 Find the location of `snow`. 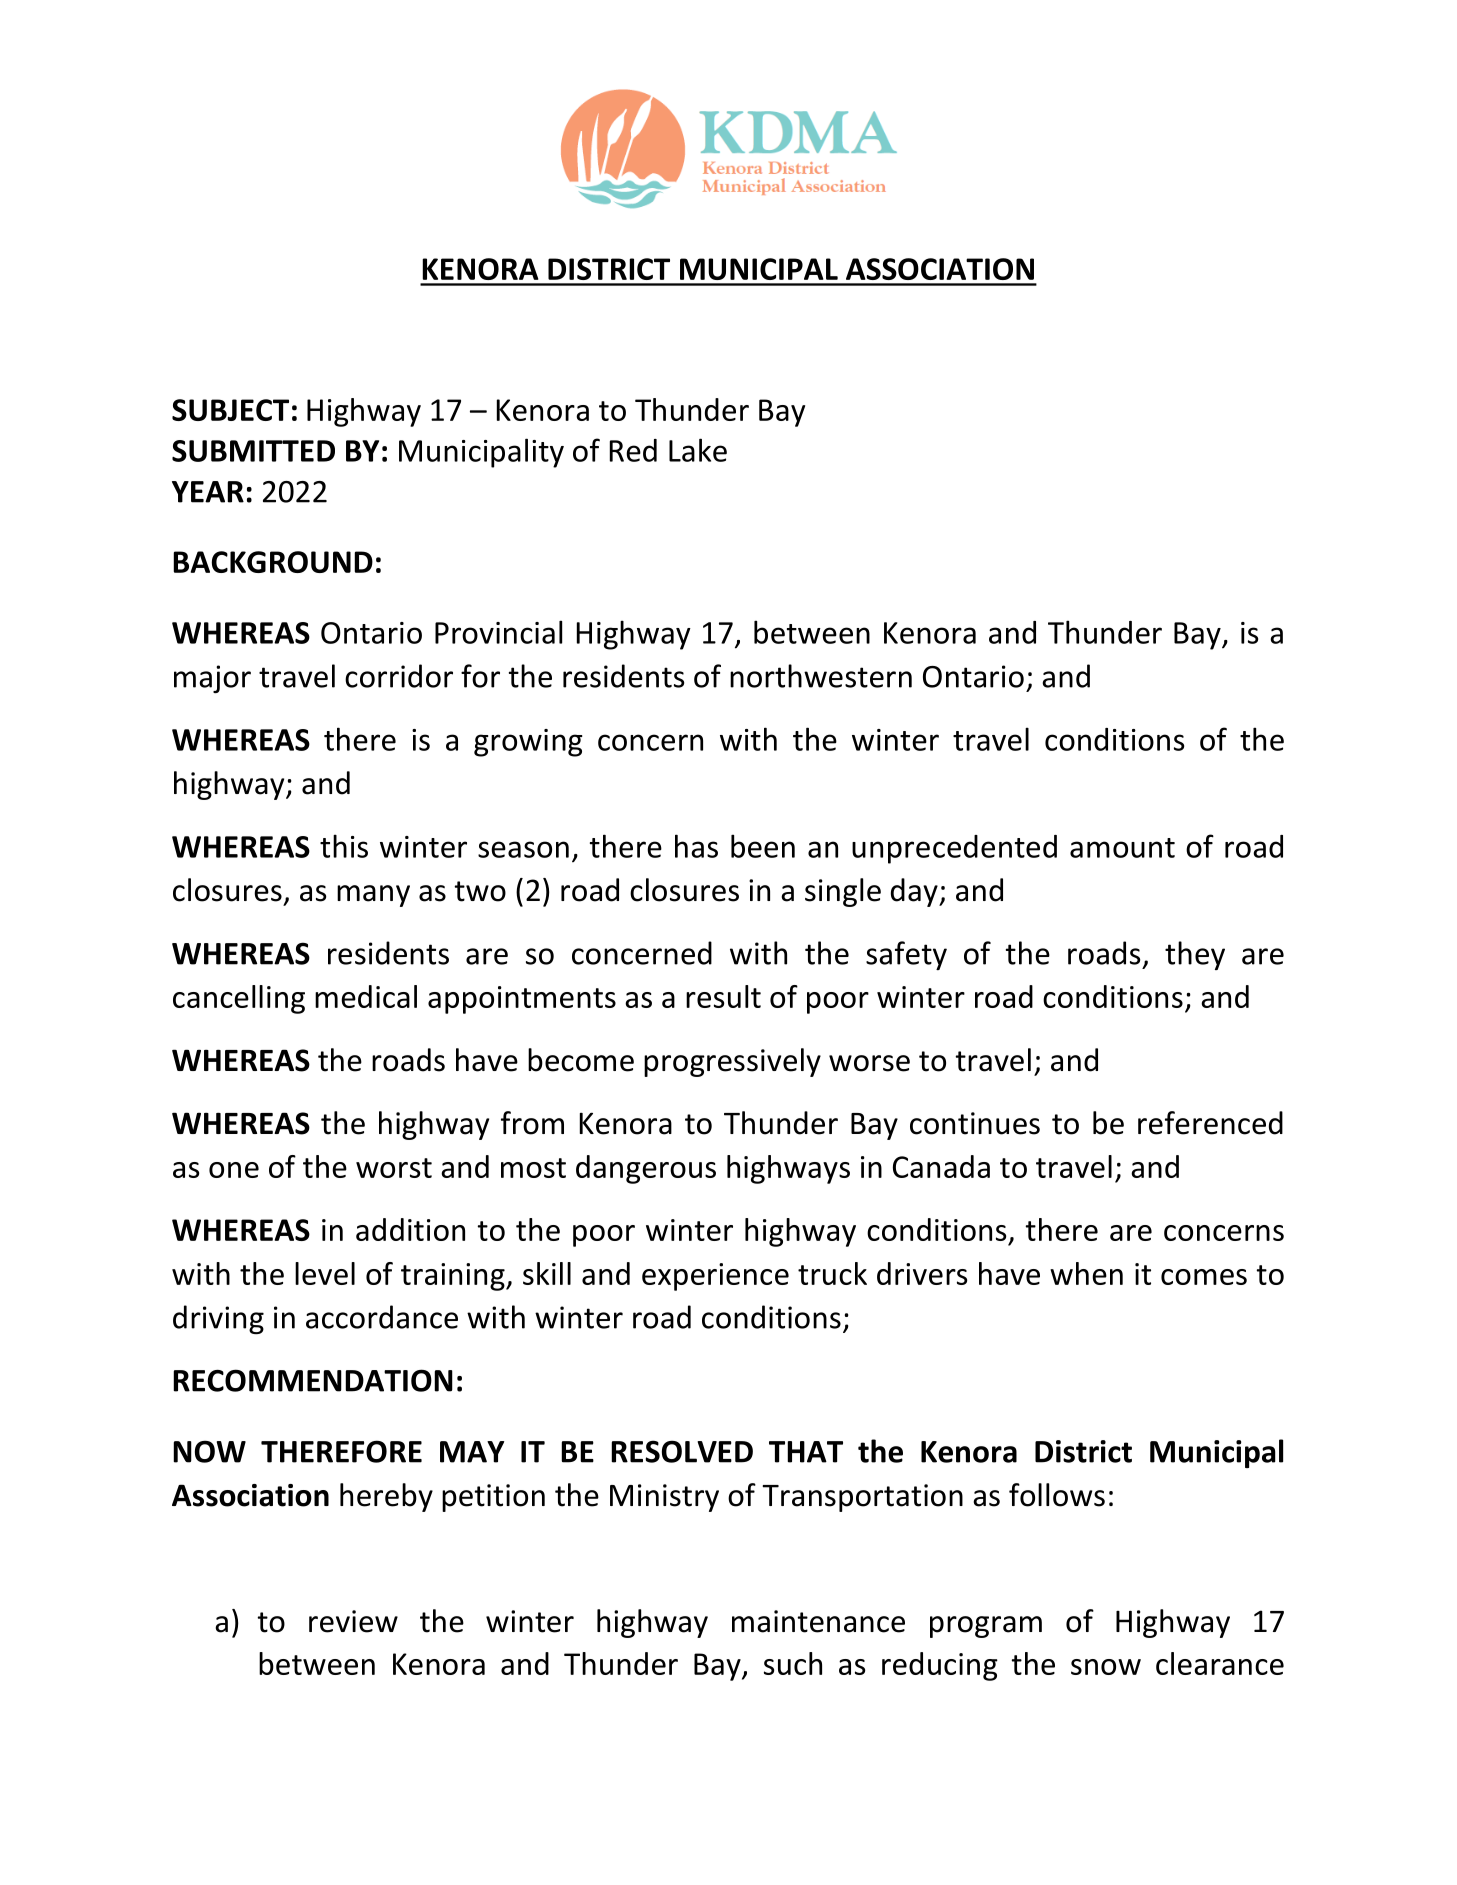

snow is located at coordinates (1106, 1667).
